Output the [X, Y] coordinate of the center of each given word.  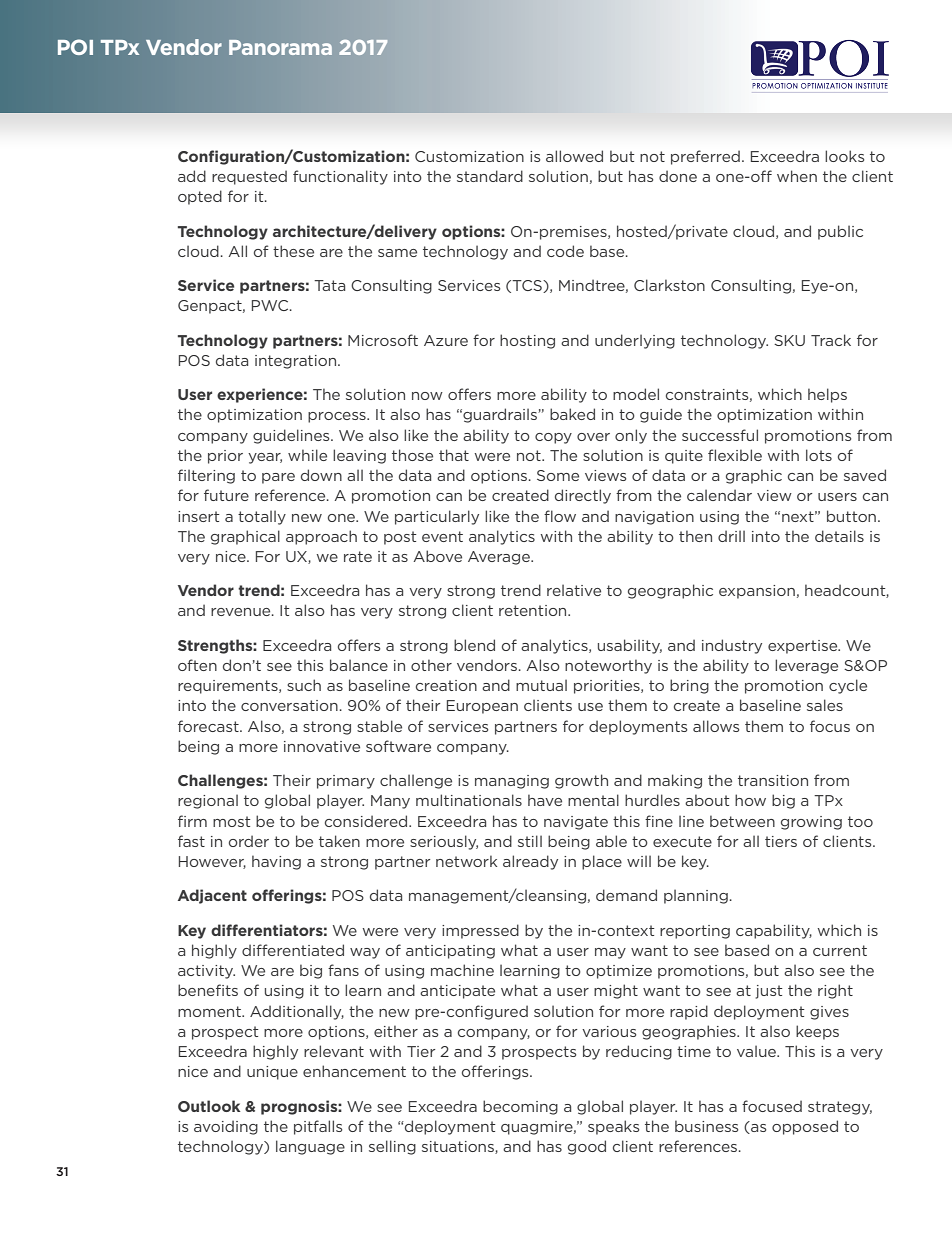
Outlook [209, 1106]
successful [720, 435]
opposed [805, 1127]
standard [490, 176]
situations [459, 1147]
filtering [206, 476]
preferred [705, 157]
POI [75, 47]
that [454, 455]
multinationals [469, 800]
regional [208, 801]
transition [773, 780]
